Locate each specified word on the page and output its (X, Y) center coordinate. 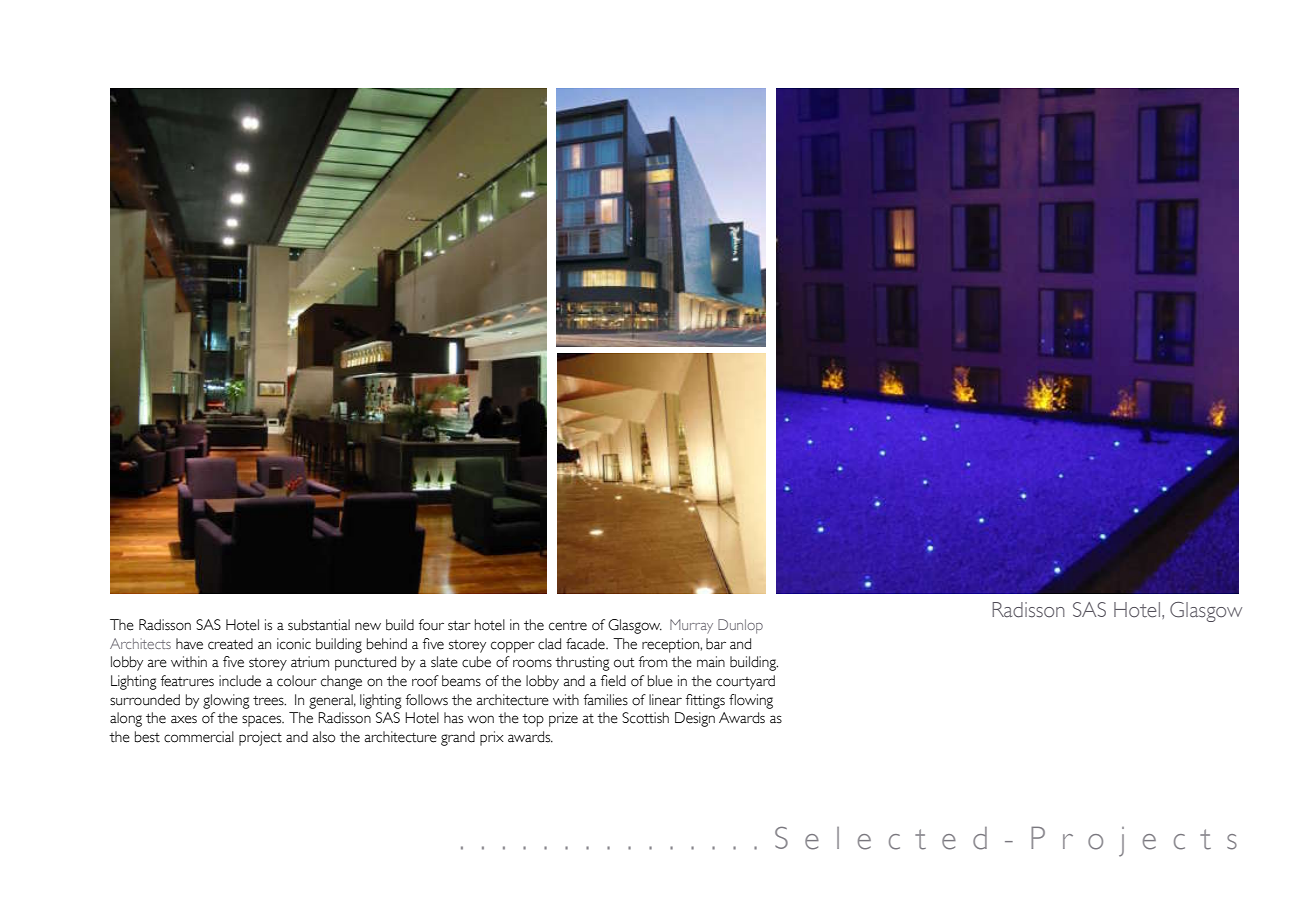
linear (665, 700)
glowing (226, 701)
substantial (319, 625)
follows (427, 700)
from (653, 662)
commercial (199, 737)
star (459, 626)
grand (458, 738)
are (157, 663)
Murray (691, 626)
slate (444, 662)
